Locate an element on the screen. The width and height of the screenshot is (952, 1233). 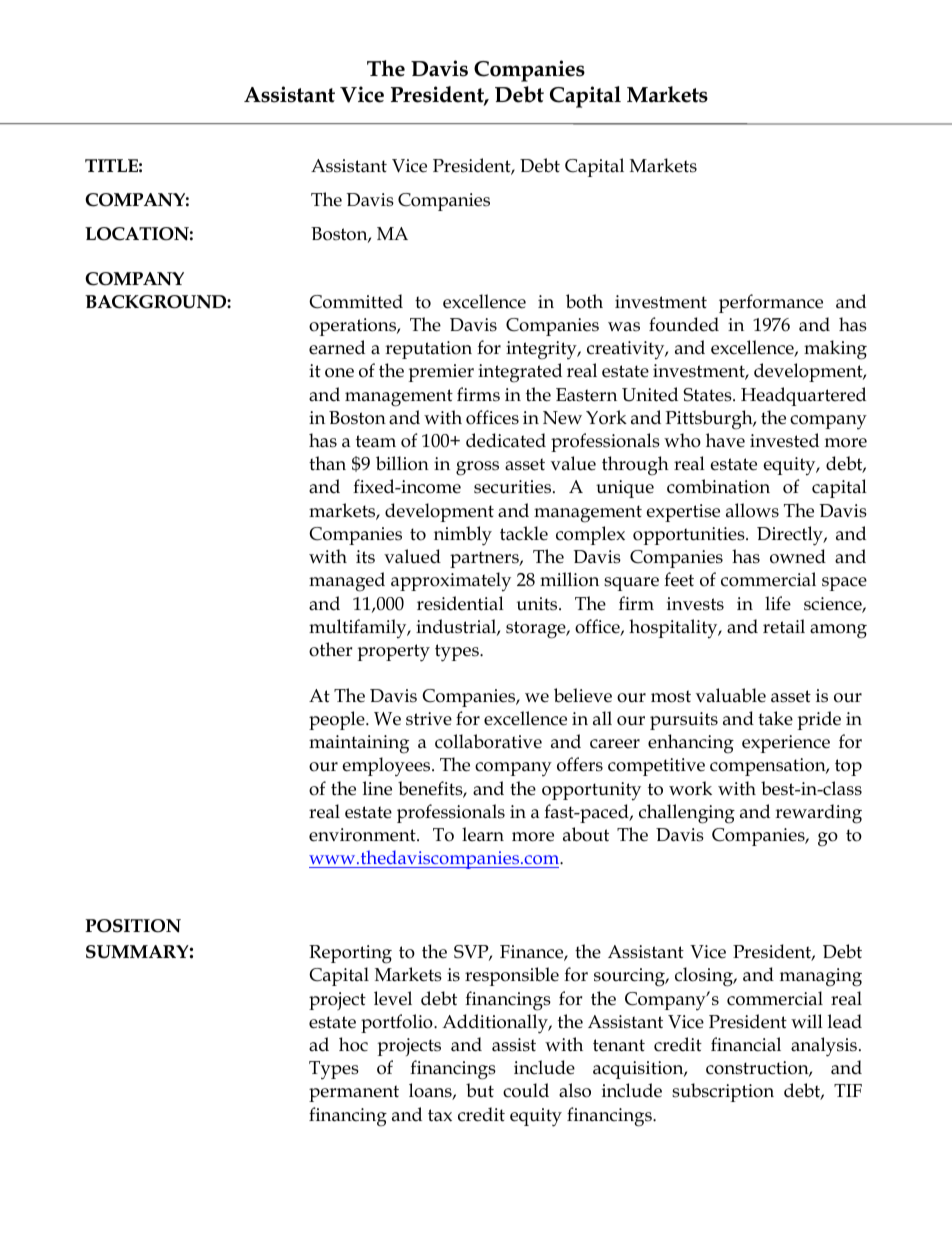
subscription is located at coordinates (723, 1092).
